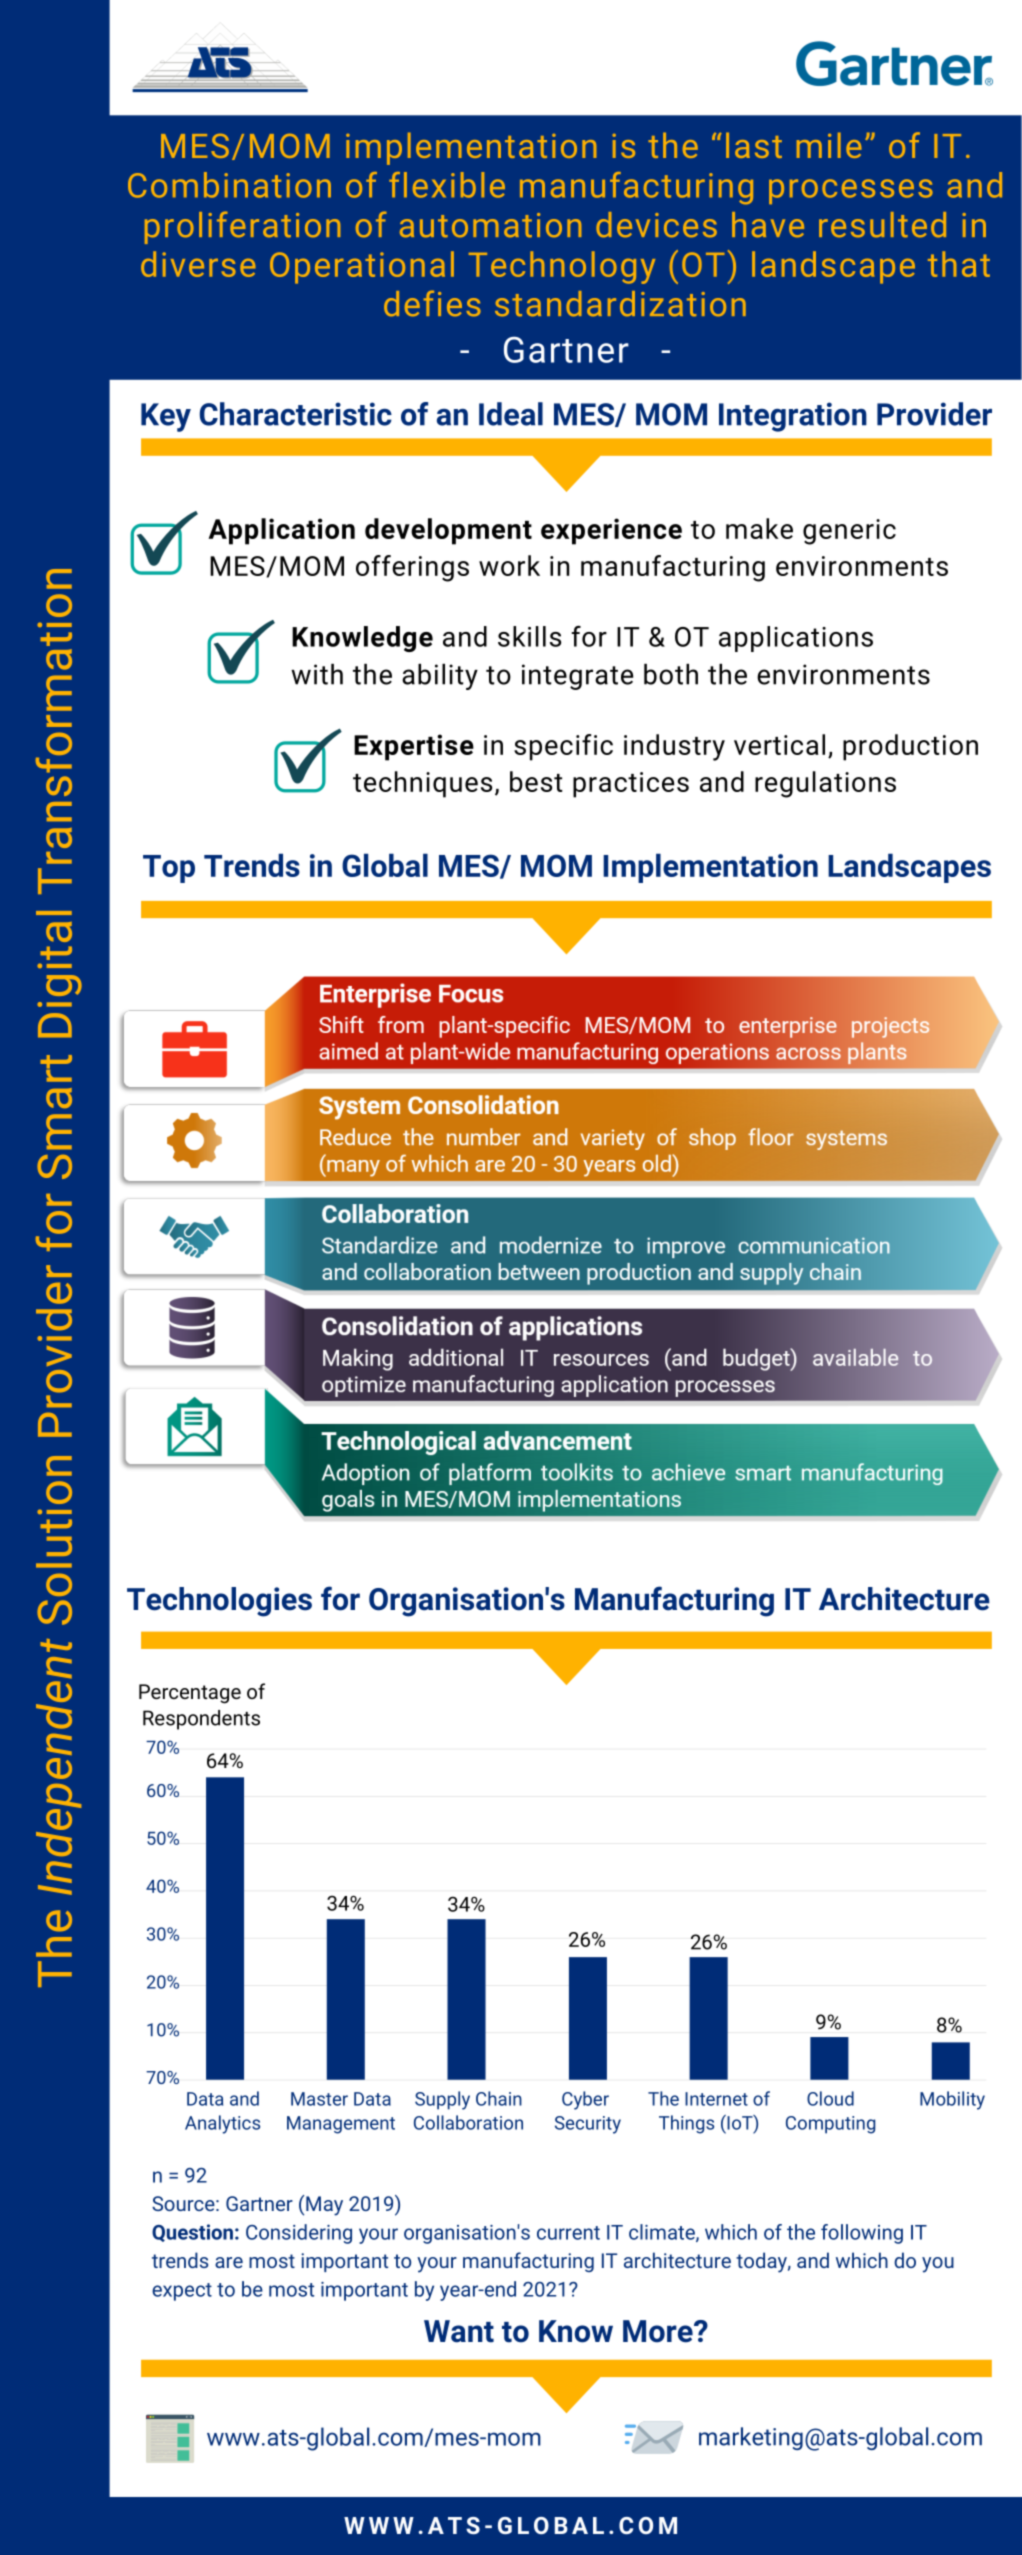  What do you see at coordinates (219, 1602) in the screenshot?
I see `Technologies` at bounding box center [219, 1602].
